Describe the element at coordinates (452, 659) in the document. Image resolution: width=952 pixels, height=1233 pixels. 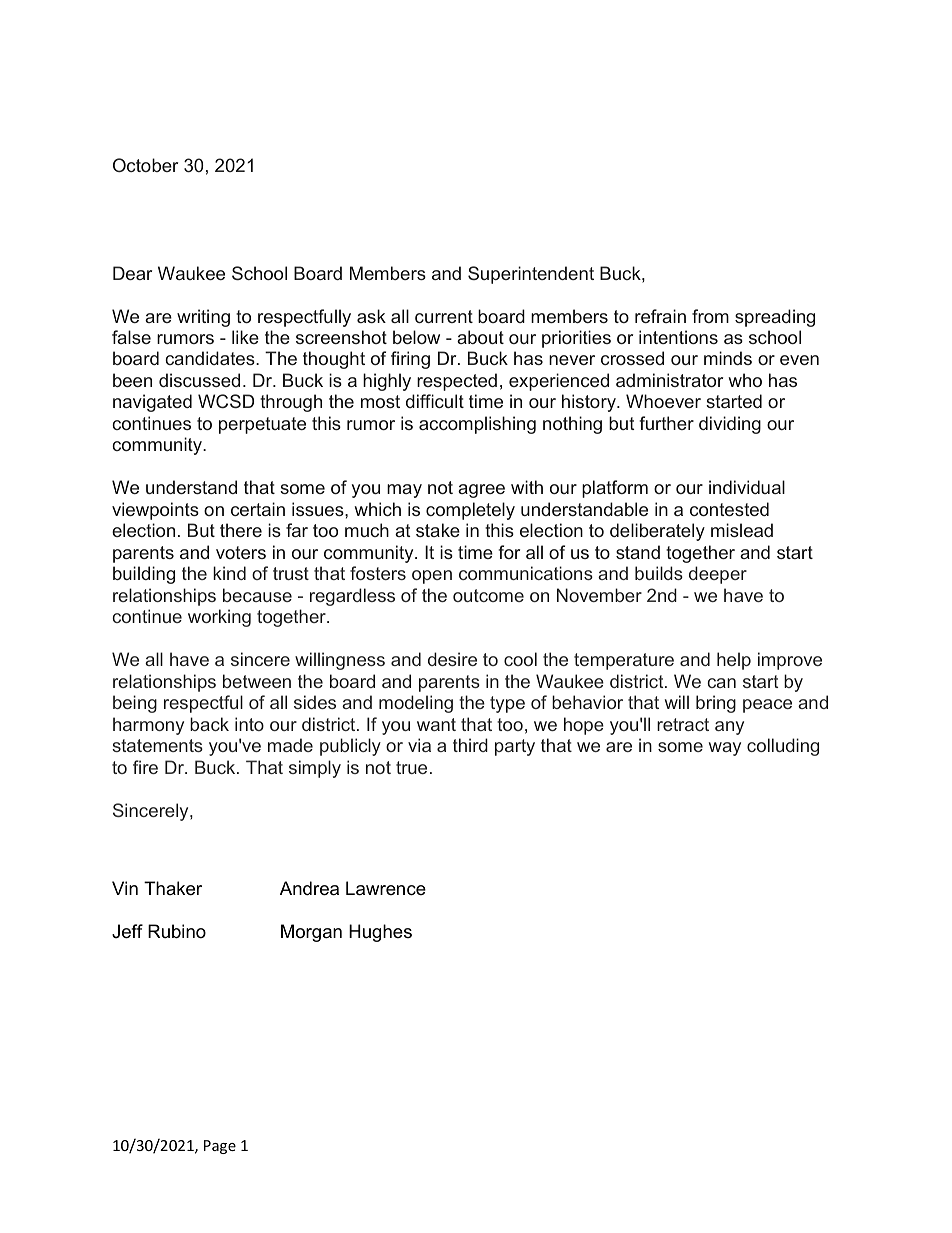
I see `desire` at that location.
